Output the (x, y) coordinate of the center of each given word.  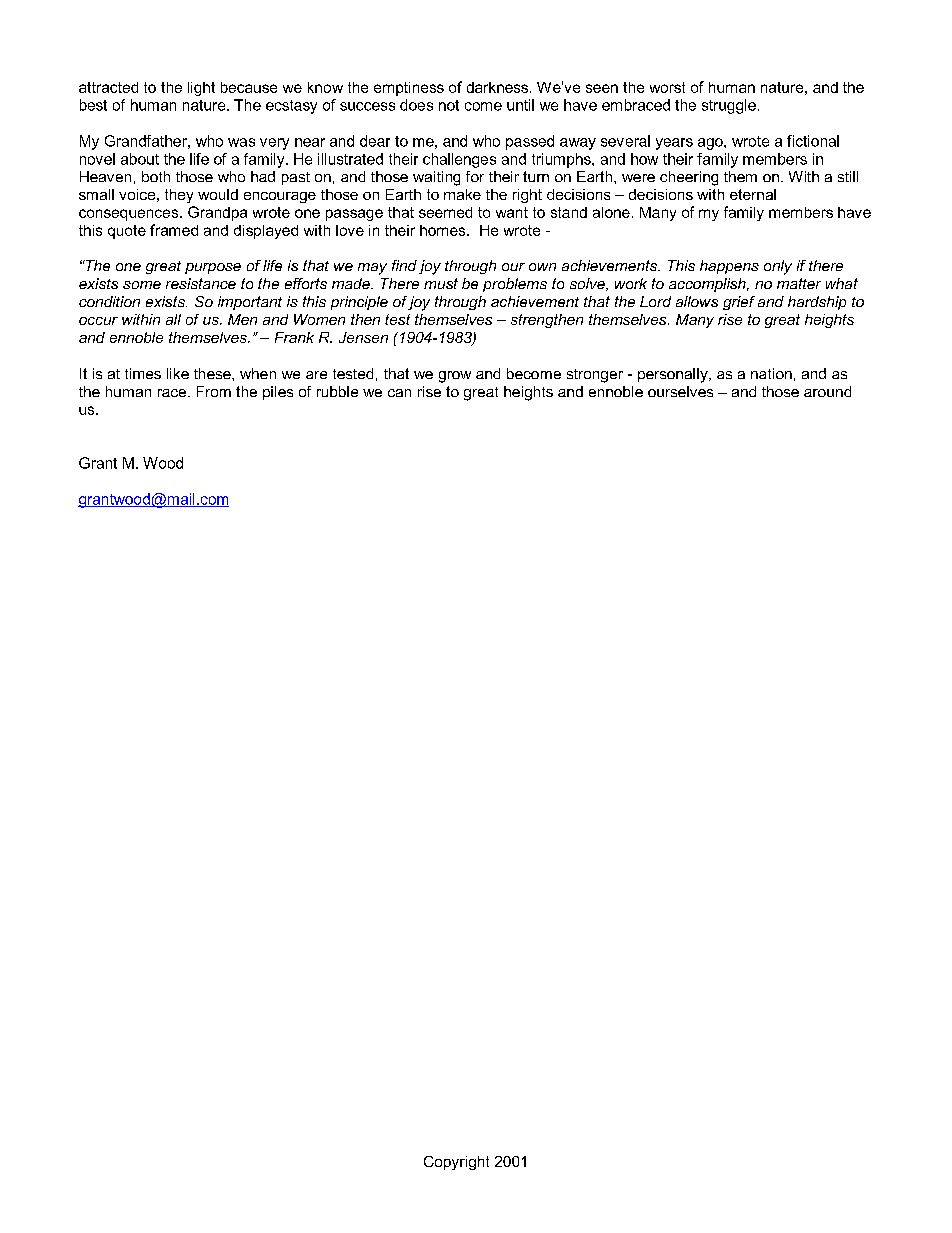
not (449, 105)
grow (455, 377)
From (214, 391)
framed (174, 230)
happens (729, 267)
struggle (729, 106)
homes (444, 230)
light (201, 89)
